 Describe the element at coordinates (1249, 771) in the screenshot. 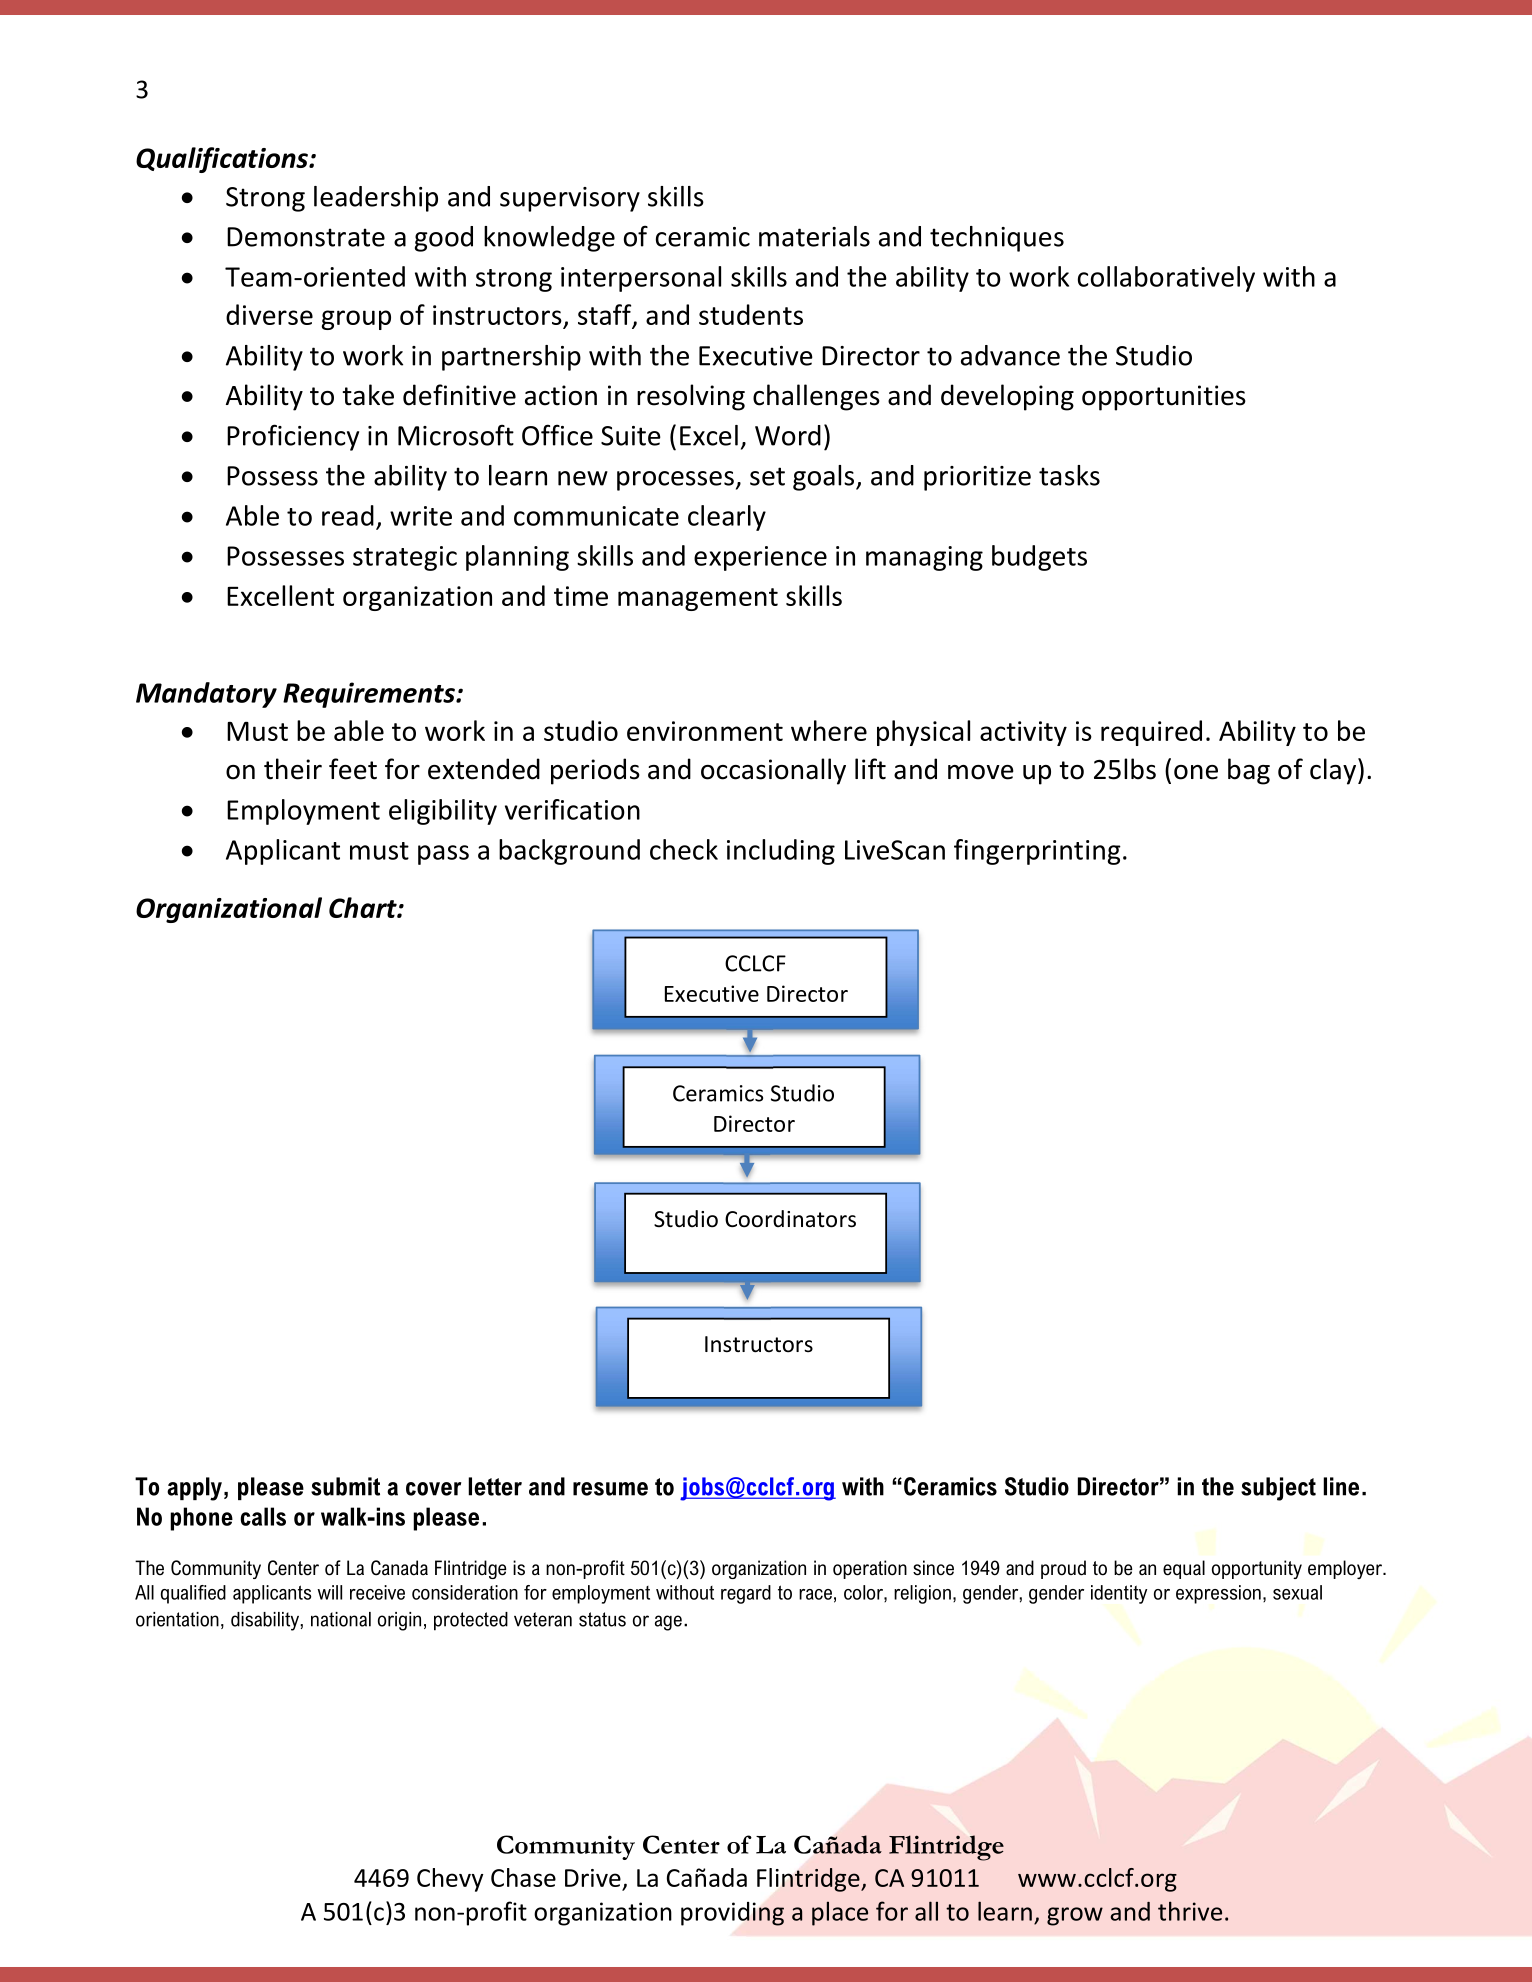

I see `bag` at that location.
